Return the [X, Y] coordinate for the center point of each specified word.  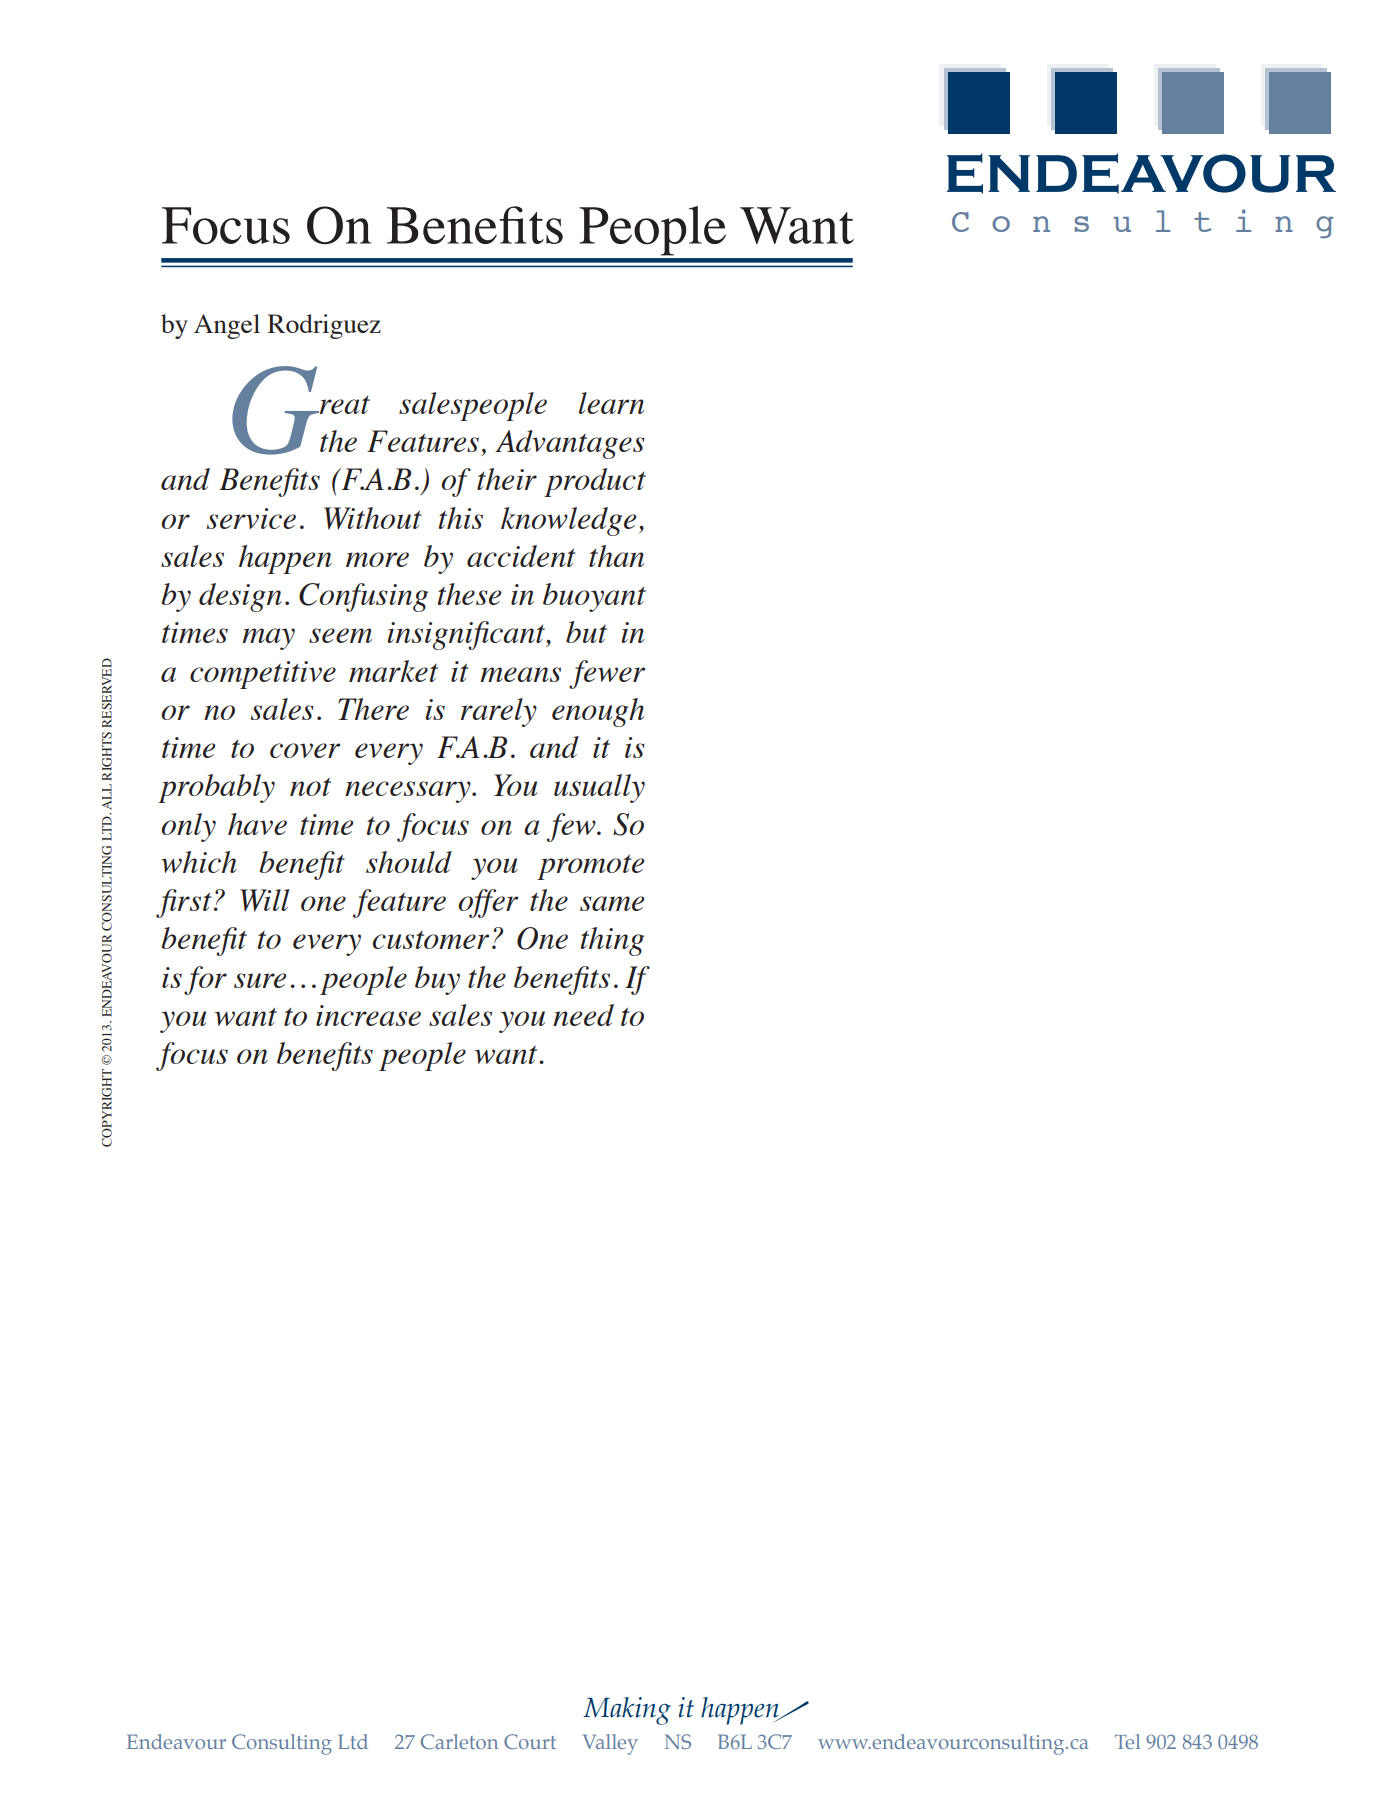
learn [611, 403]
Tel [1127, 1741]
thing [612, 941]
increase [368, 1015]
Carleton [459, 1741]
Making [627, 1711]
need [583, 1015]
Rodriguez [324, 326]
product [595, 482]
